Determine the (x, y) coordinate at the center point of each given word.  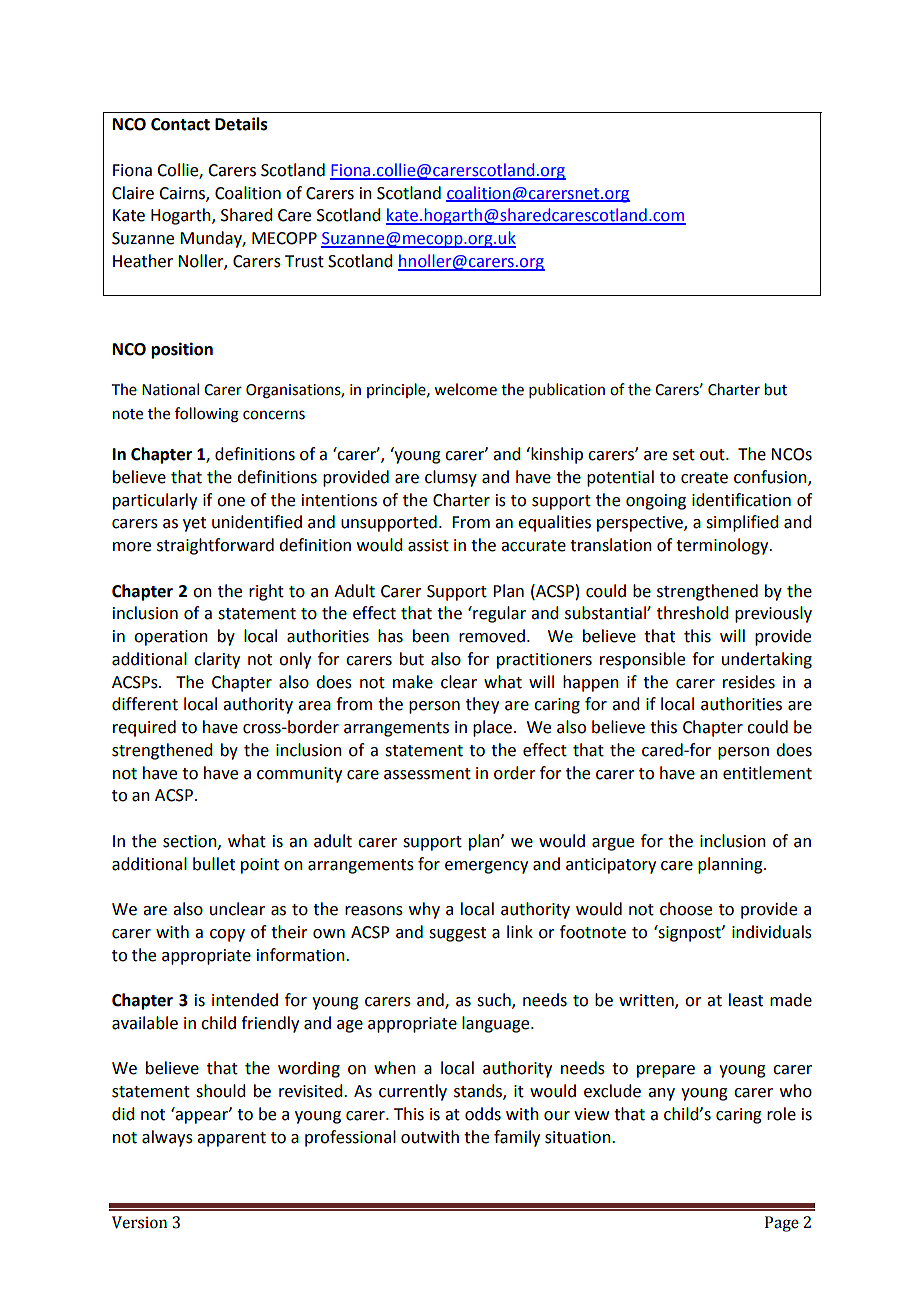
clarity (217, 660)
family (517, 1138)
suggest (457, 934)
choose (686, 909)
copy (227, 935)
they (482, 705)
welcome (465, 389)
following (207, 415)
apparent (231, 1139)
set (684, 455)
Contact (180, 124)
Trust (304, 261)
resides (749, 682)
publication (567, 390)
